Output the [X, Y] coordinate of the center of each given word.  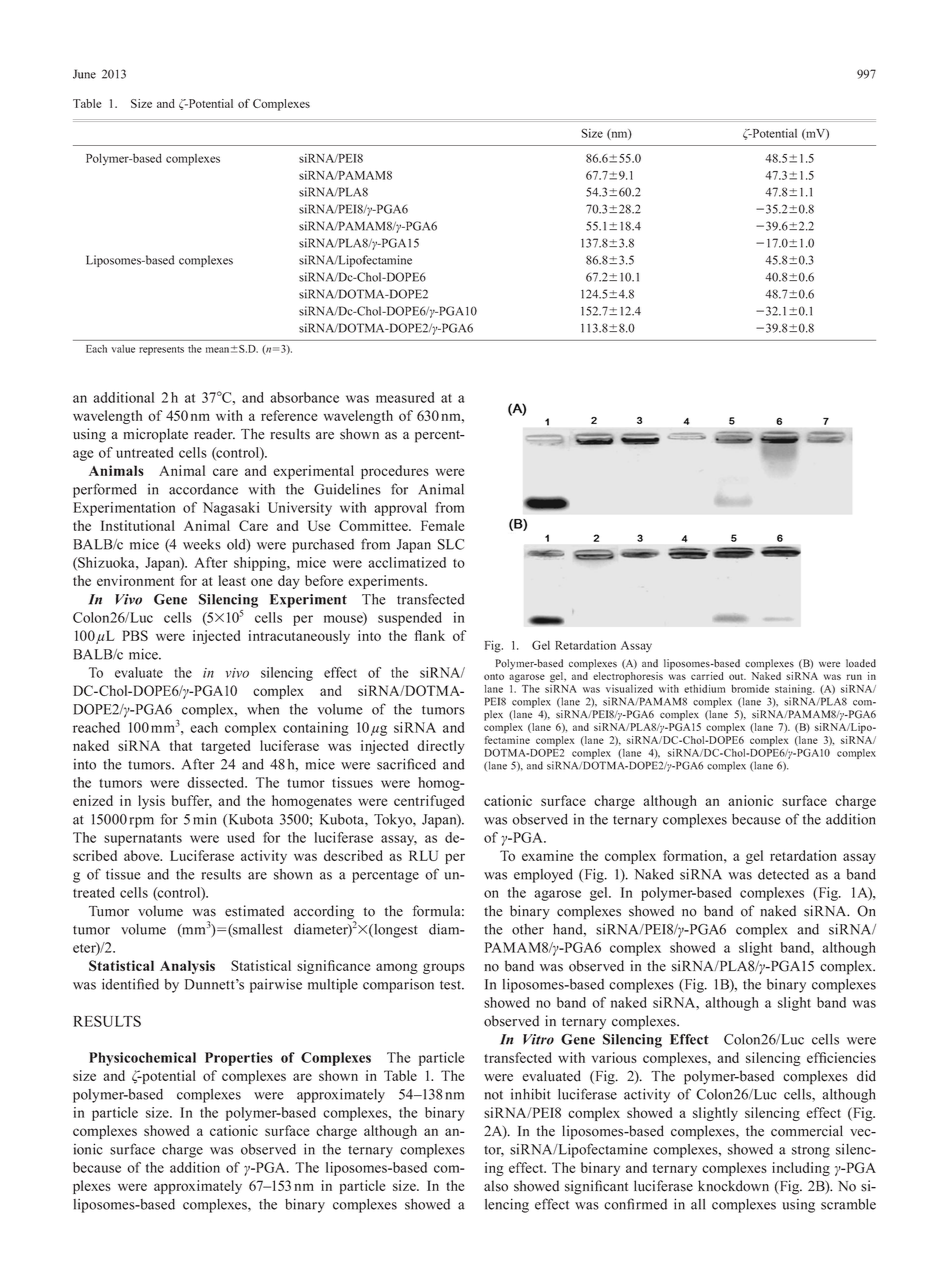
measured [405, 397]
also [496, 1186]
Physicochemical [142, 1059]
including [801, 1169]
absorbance [304, 397]
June [84, 74]
